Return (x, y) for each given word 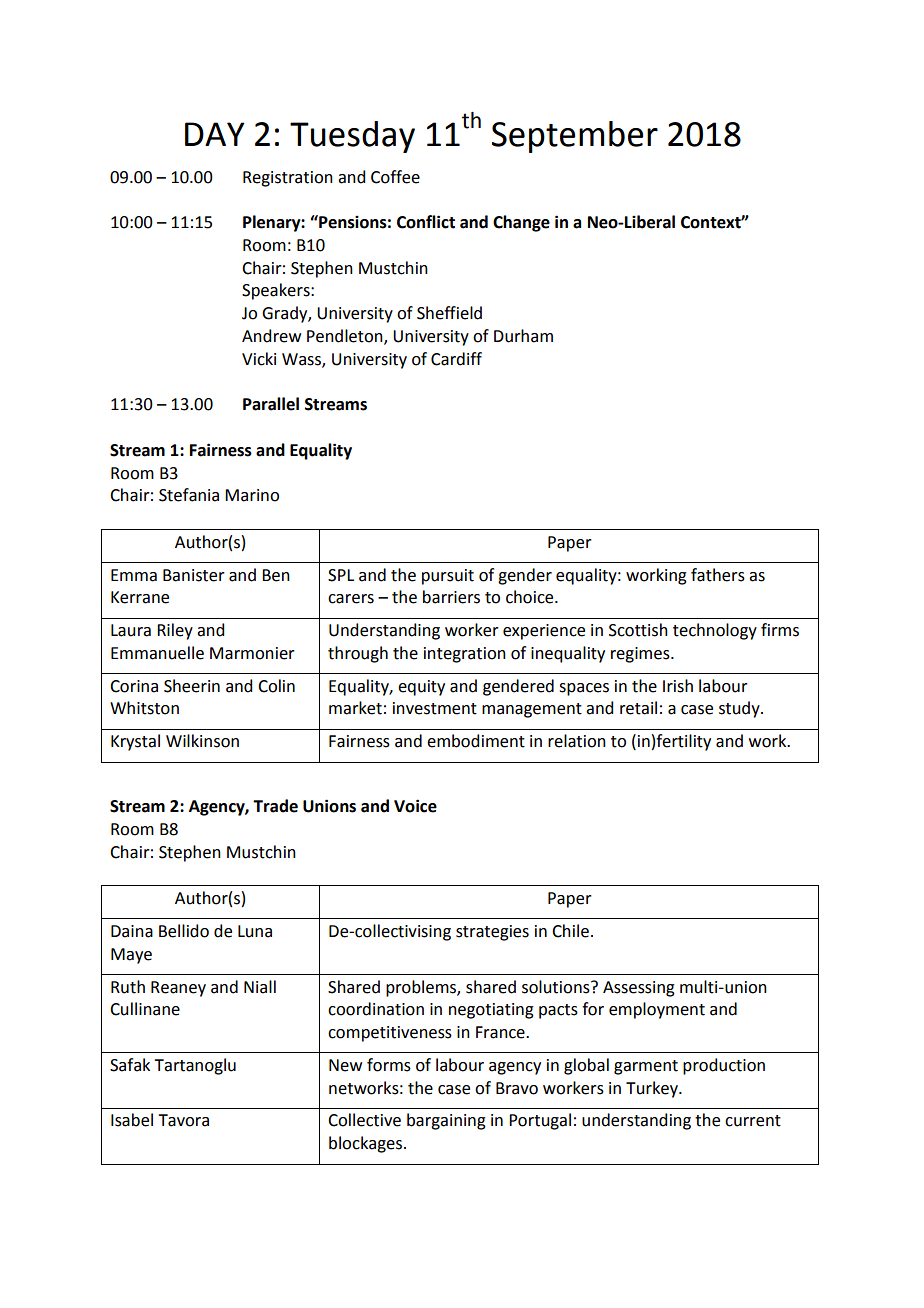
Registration (288, 179)
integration (465, 655)
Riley (175, 631)
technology (715, 631)
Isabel (132, 1120)
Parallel (271, 404)
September (575, 137)
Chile (570, 931)
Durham (523, 336)
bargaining (446, 1121)
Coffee (395, 177)
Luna (255, 931)
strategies (492, 933)
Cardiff (456, 359)
